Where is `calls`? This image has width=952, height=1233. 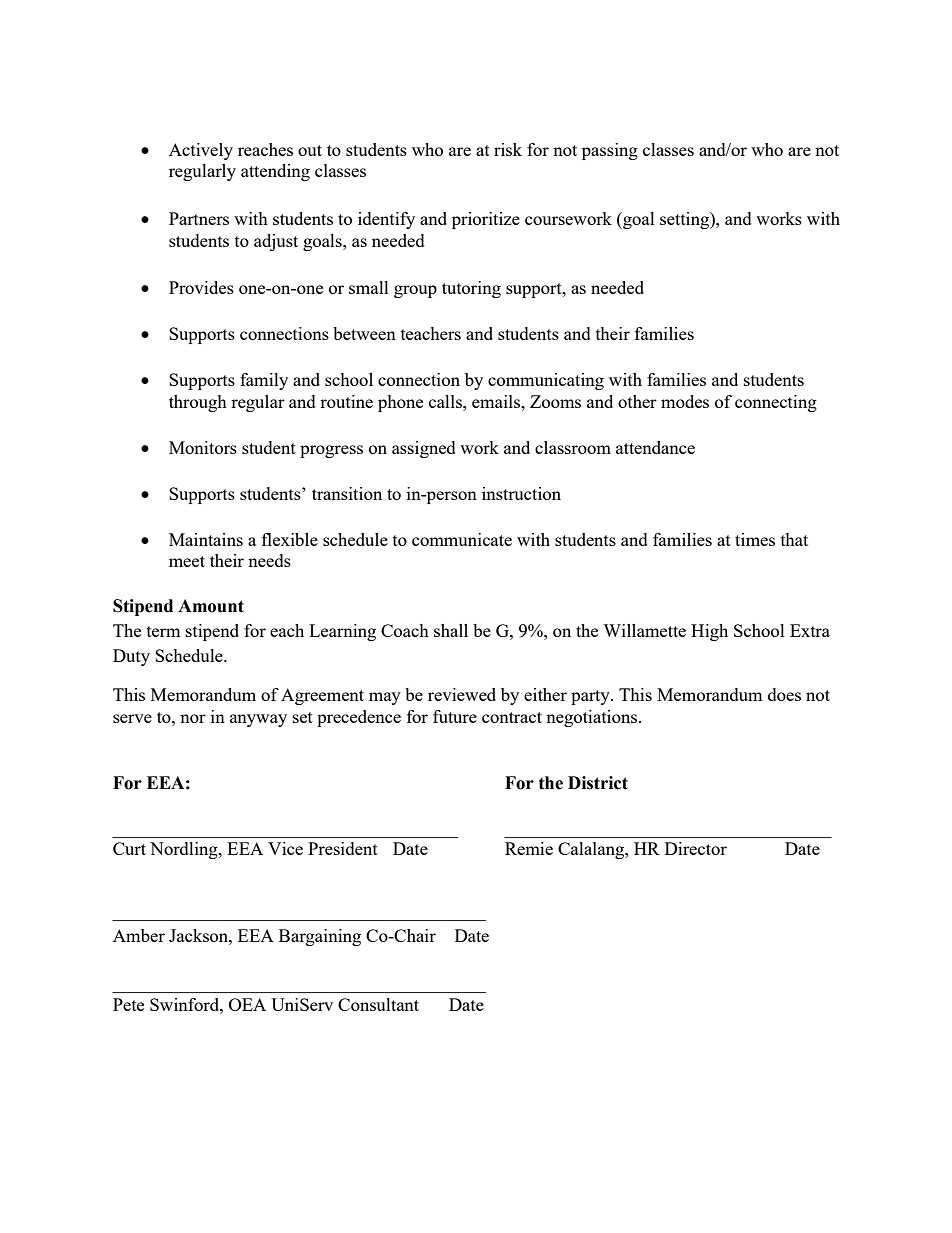
calls is located at coordinates (446, 401).
